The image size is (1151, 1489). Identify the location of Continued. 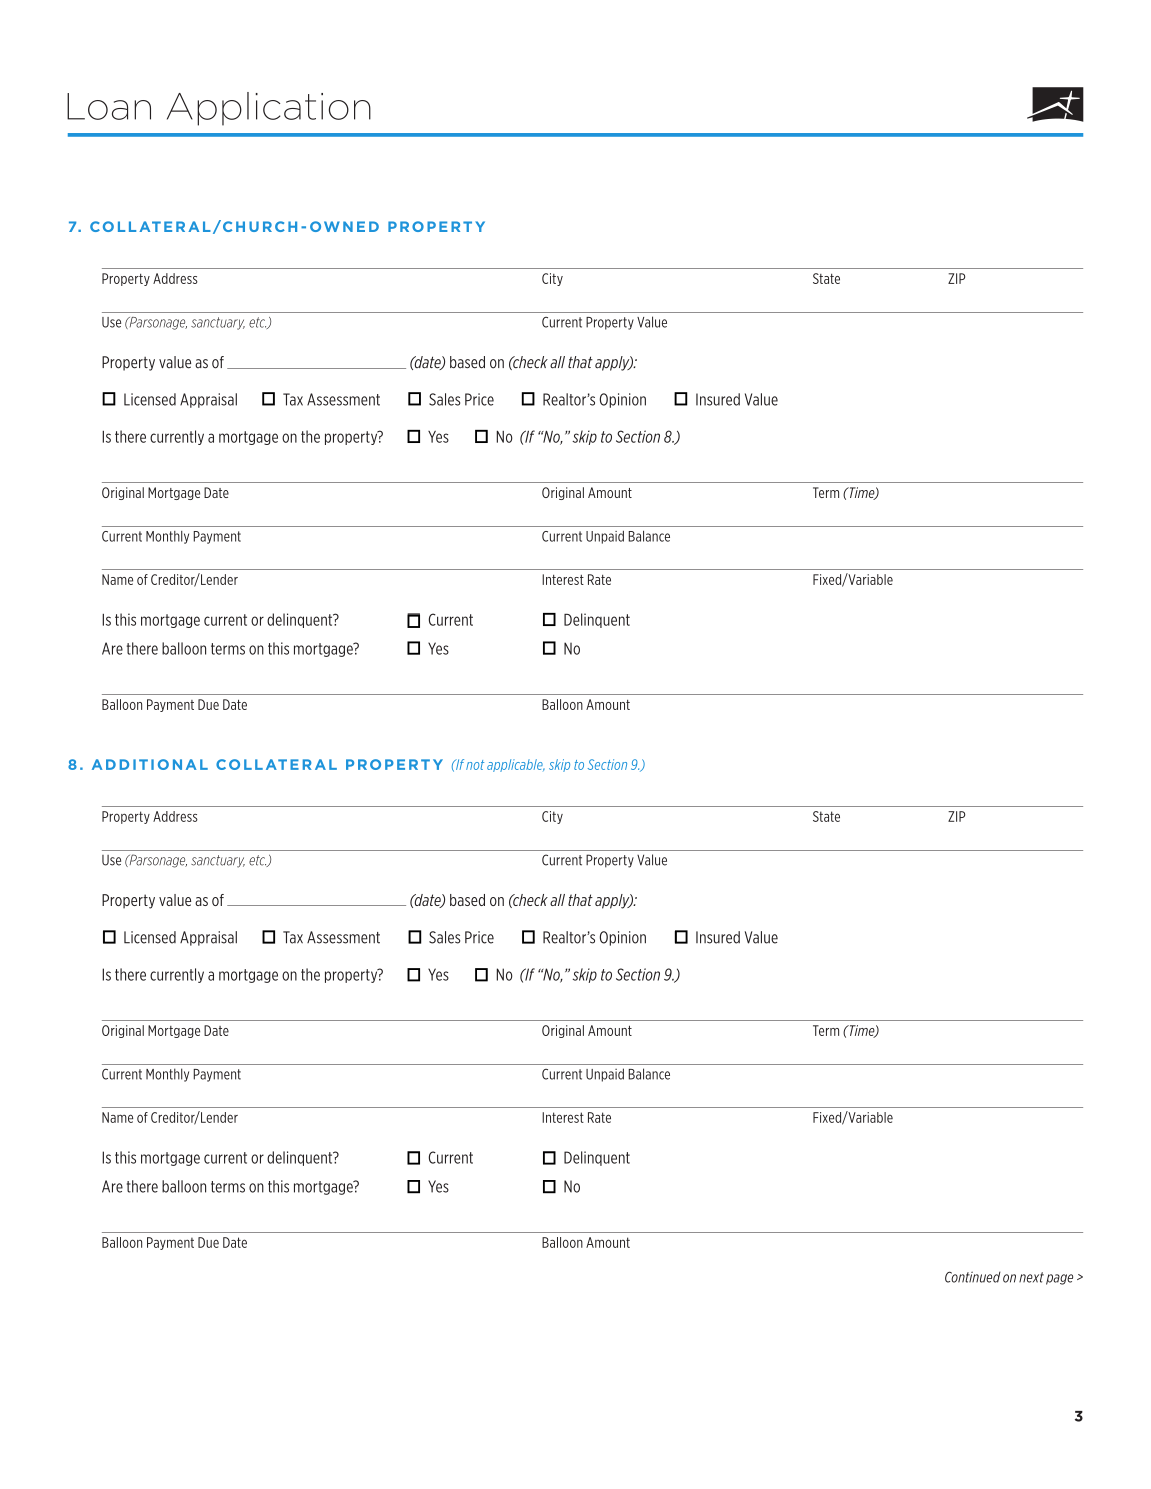
(973, 1277).
